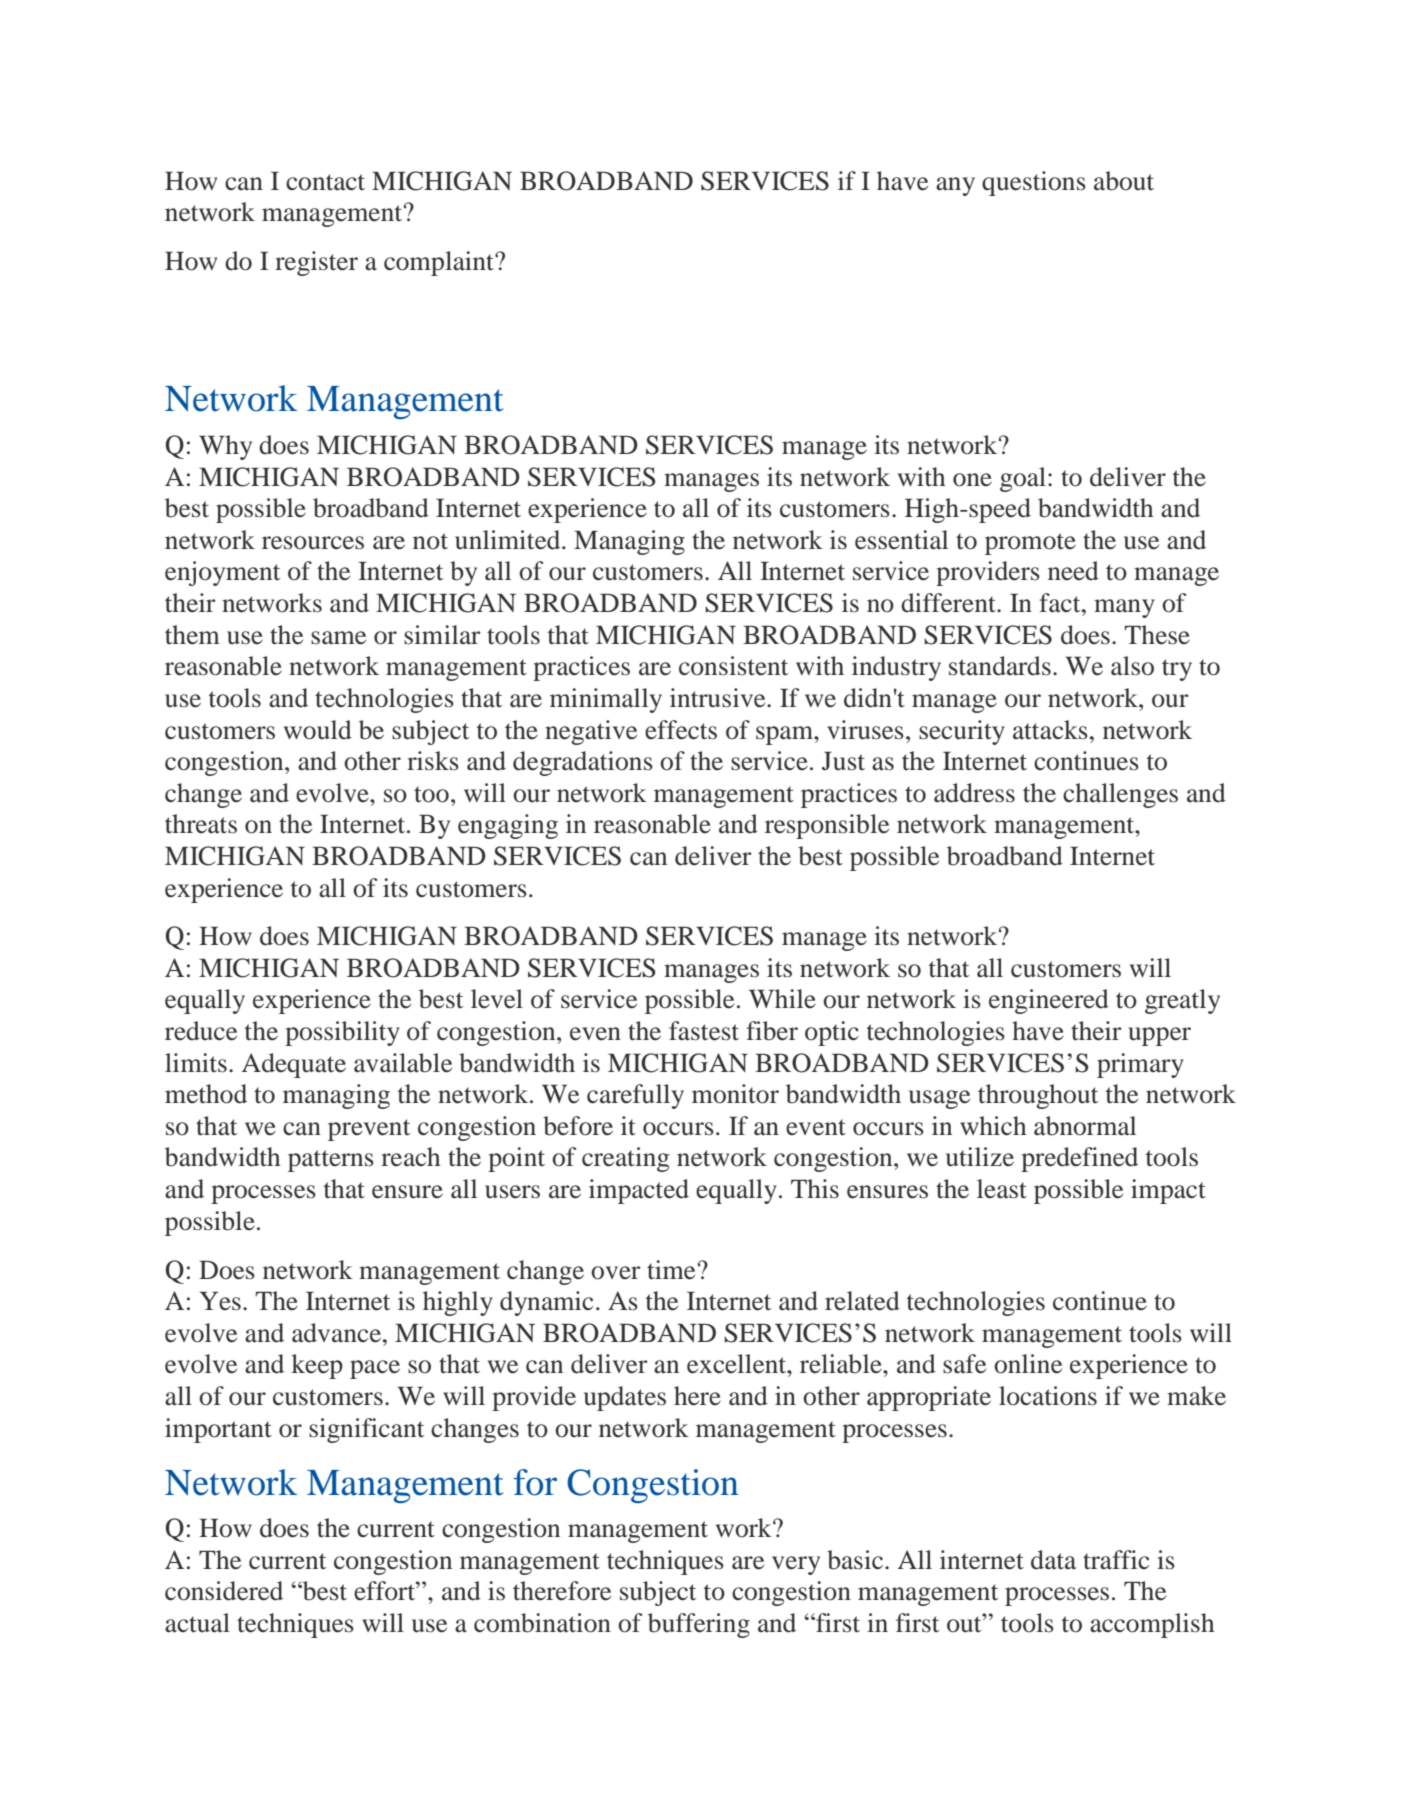 The image size is (1402, 1814). I want to click on threats, so click(201, 824).
